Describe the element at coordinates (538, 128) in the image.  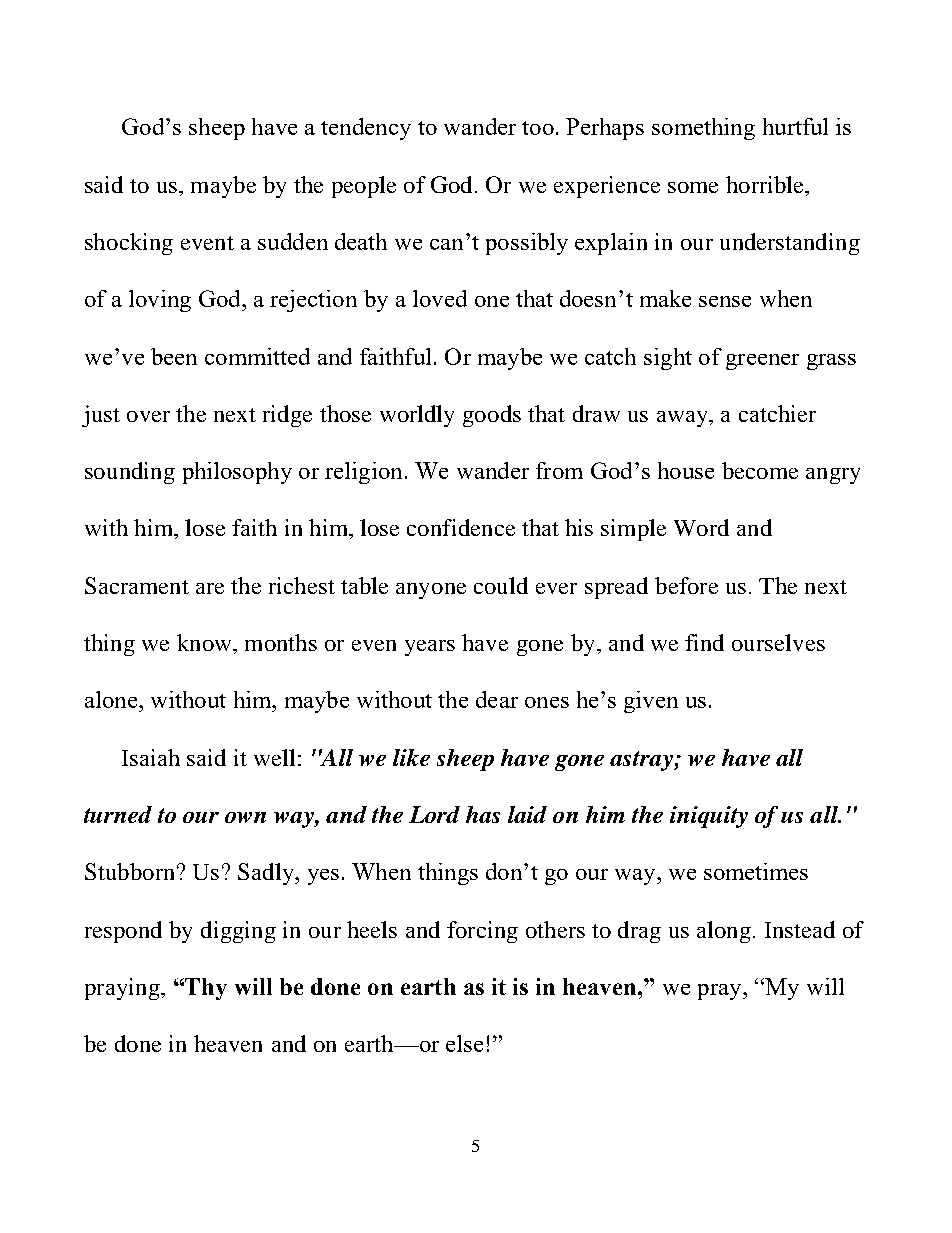
I see `too` at that location.
